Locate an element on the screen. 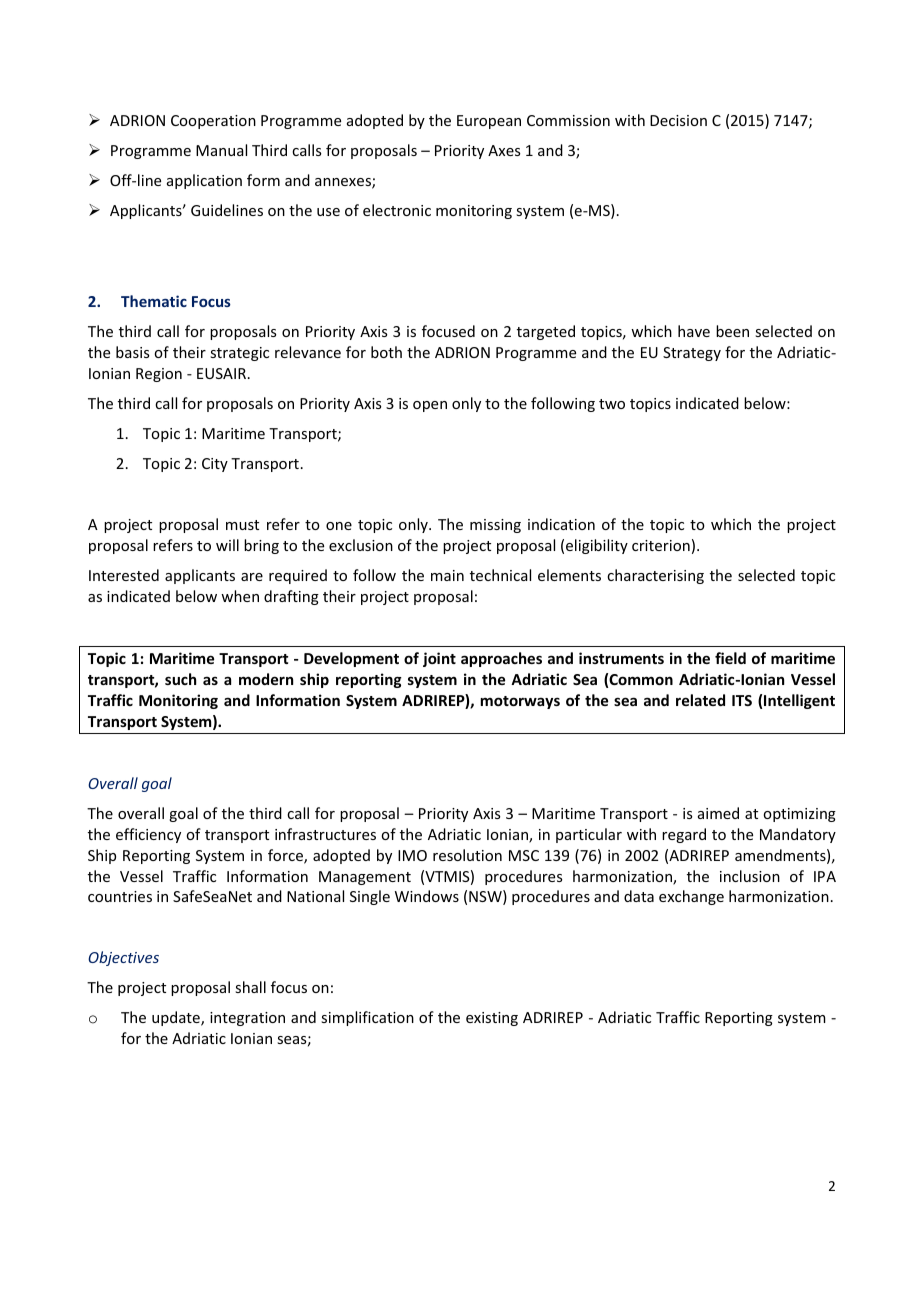 This screenshot has width=924, height=1308. will is located at coordinates (227, 545).
